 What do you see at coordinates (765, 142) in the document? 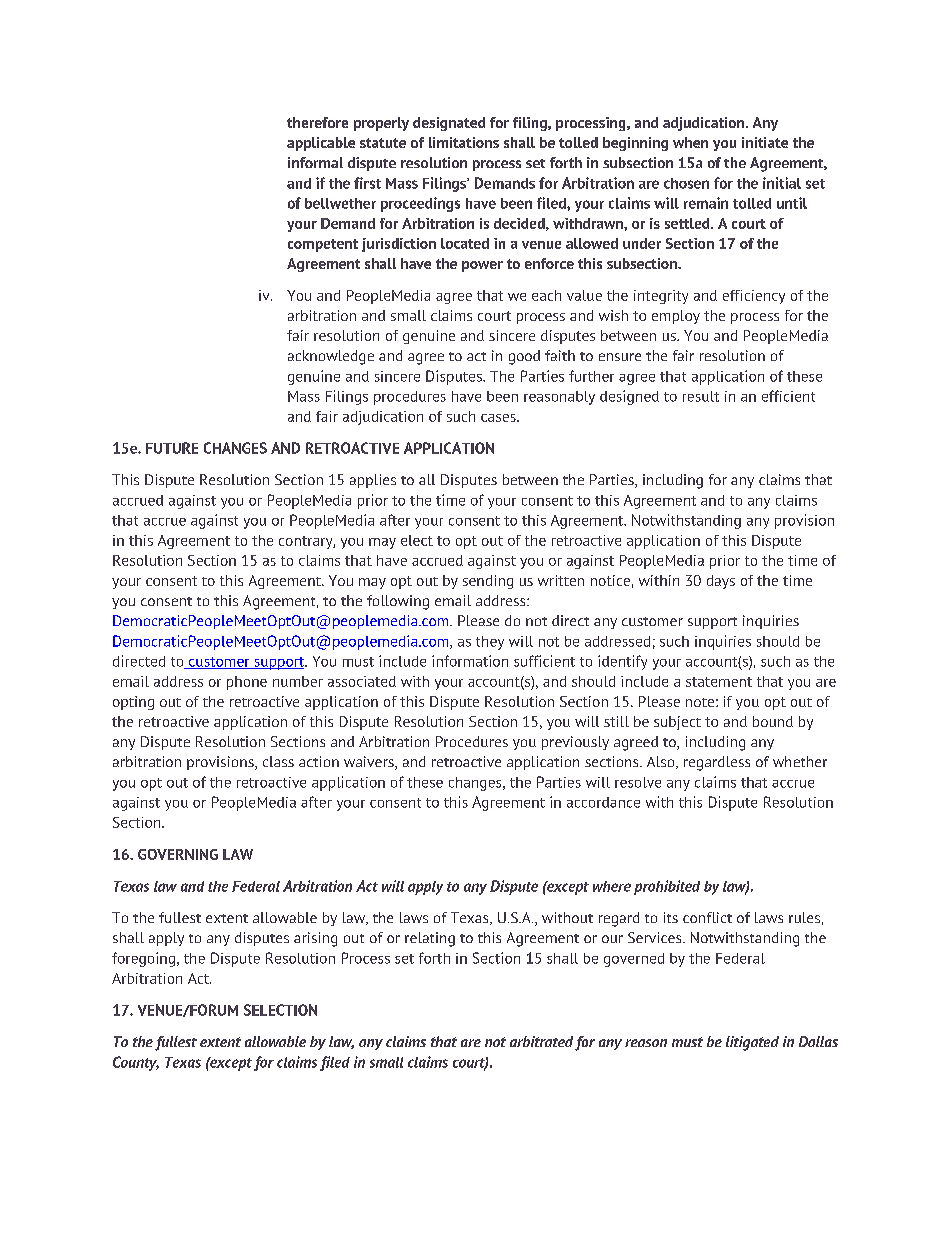
I see `initiate` at bounding box center [765, 142].
